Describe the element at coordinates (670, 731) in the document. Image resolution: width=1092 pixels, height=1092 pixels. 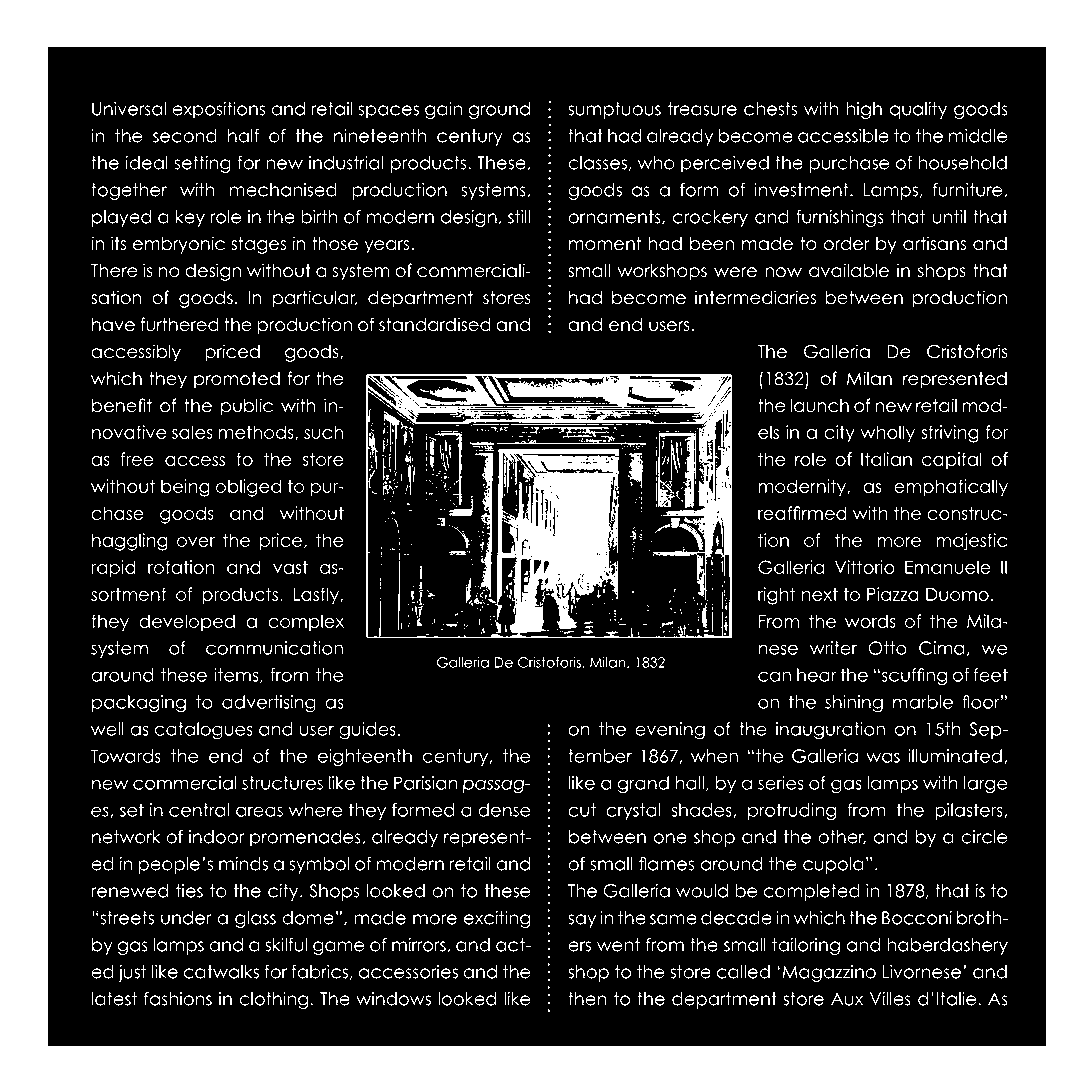
I see `evening` at that location.
